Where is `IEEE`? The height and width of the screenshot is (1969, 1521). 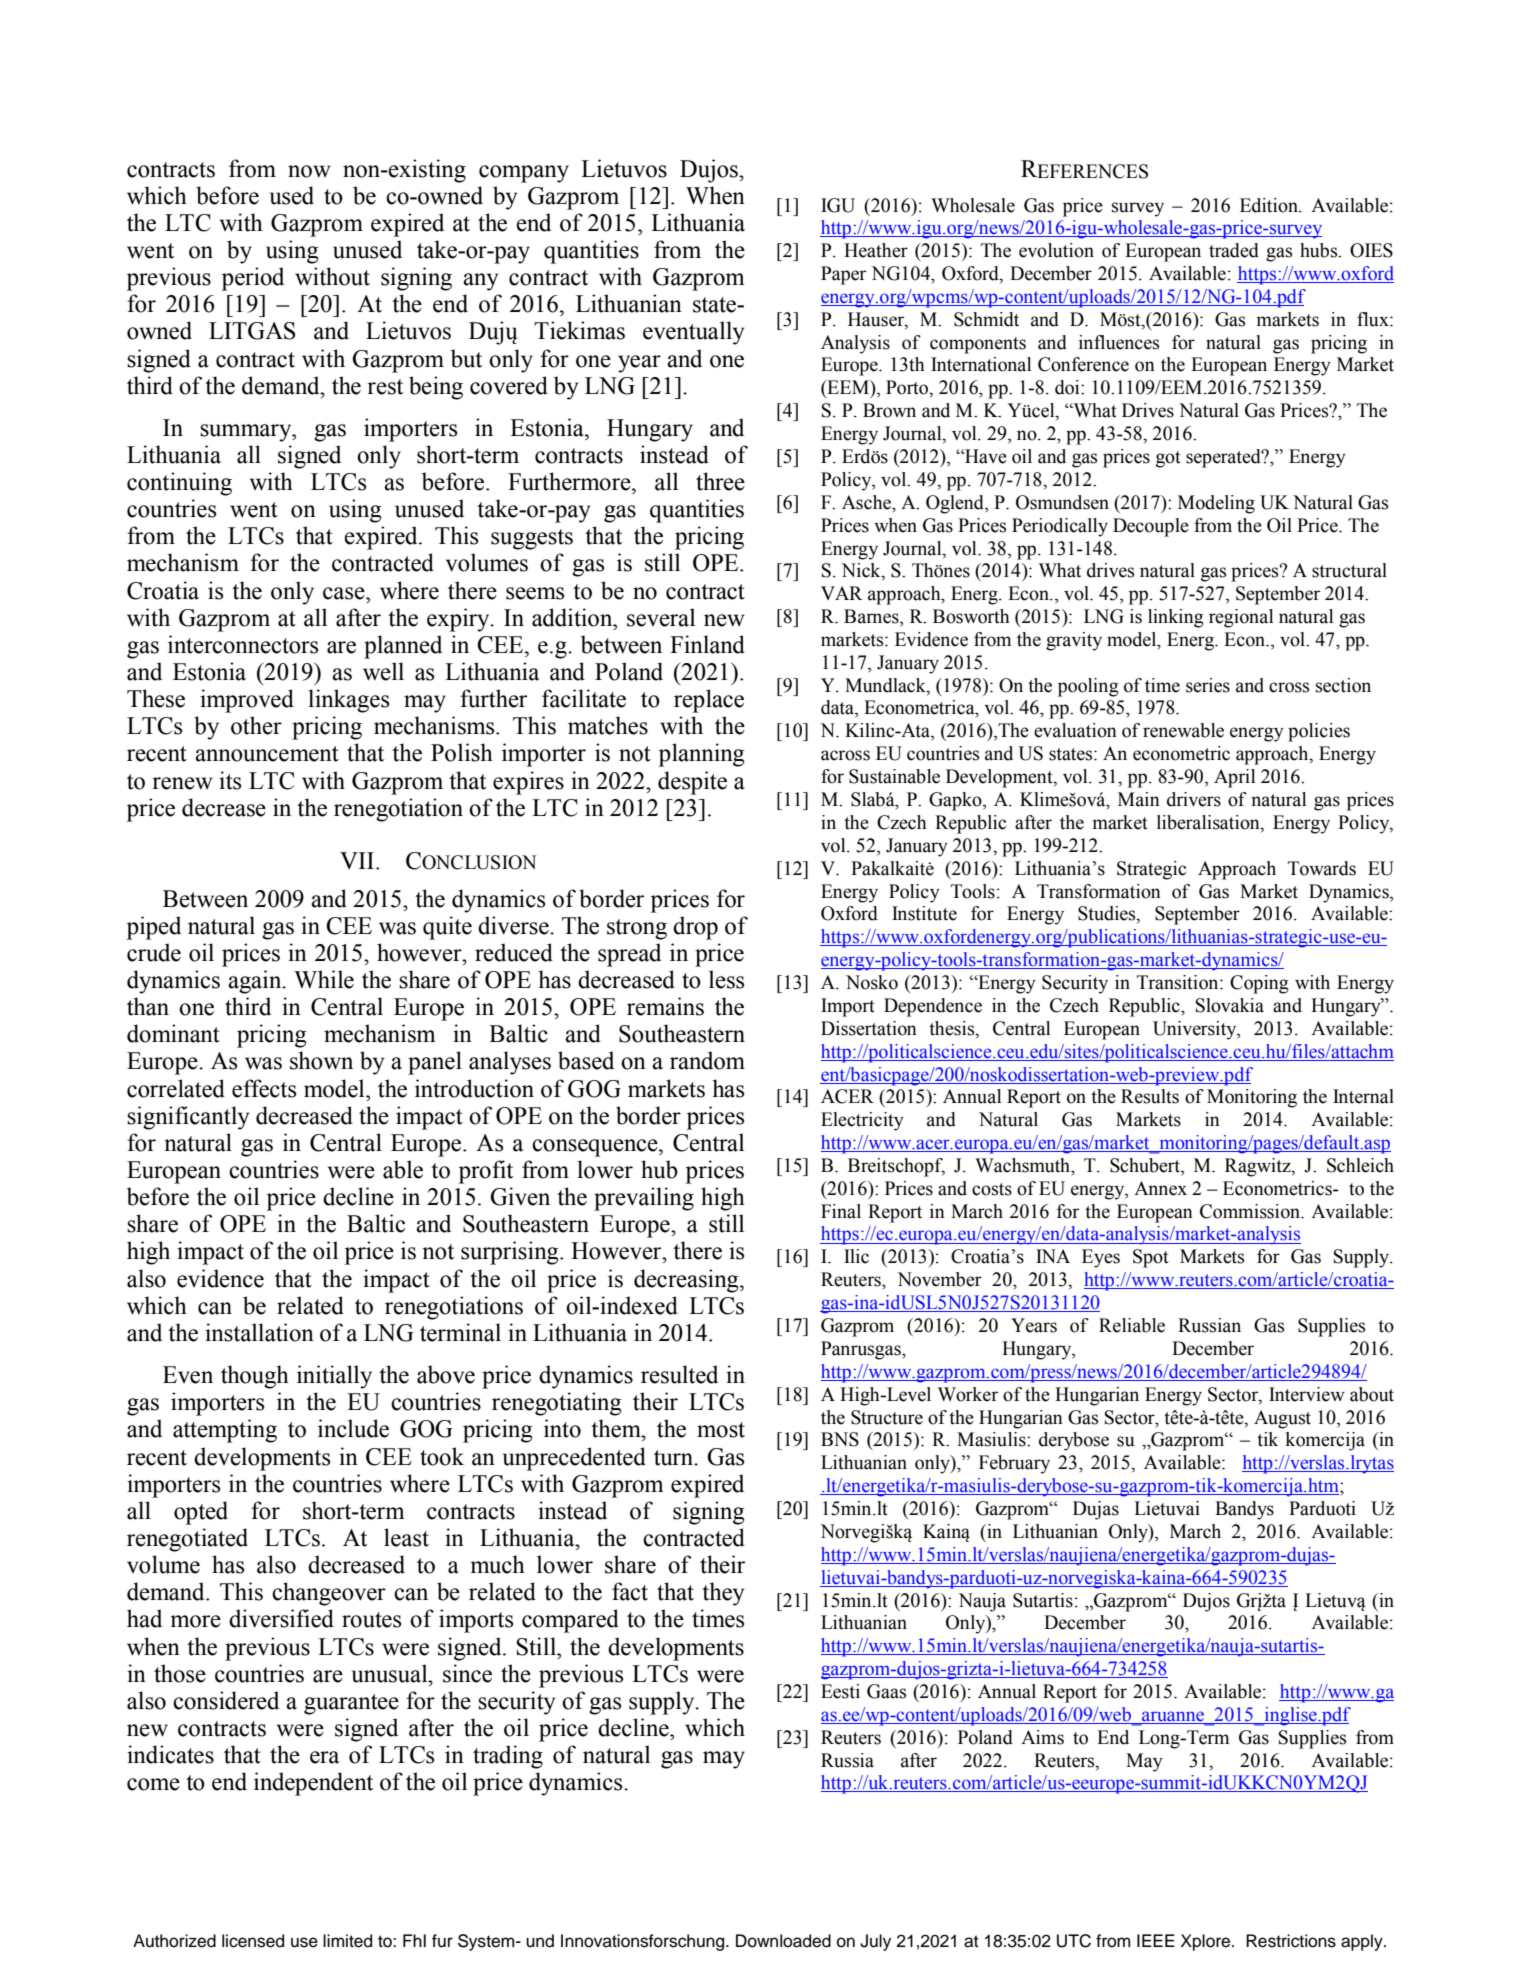 IEEE is located at coordinates (1156, 1940).
